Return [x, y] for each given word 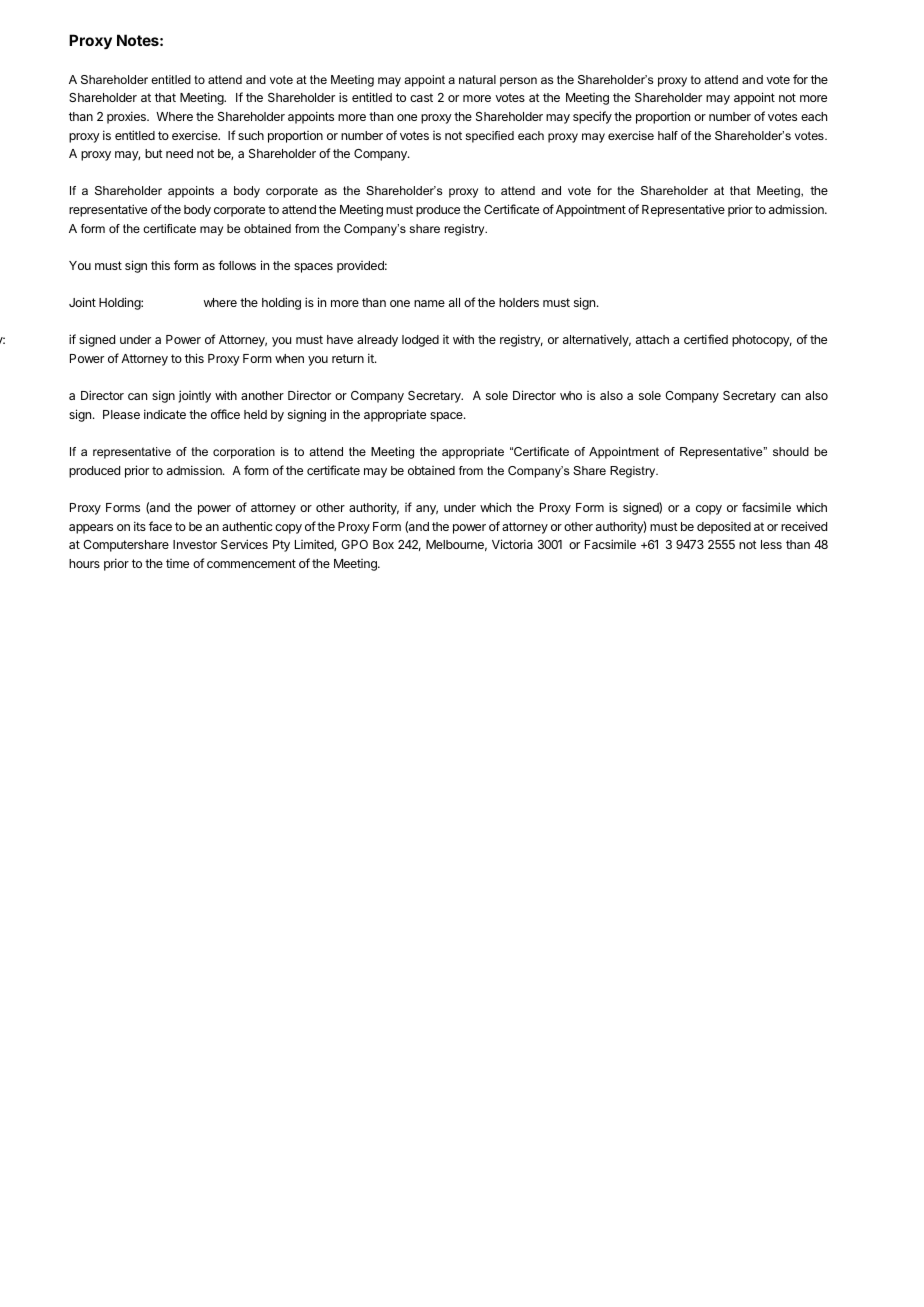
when [289, 358]
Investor [195, 544]
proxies [127, 117]
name [429, 303]
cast [421, 97]
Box [383, 544]
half [668, 135]
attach [652, 339]
